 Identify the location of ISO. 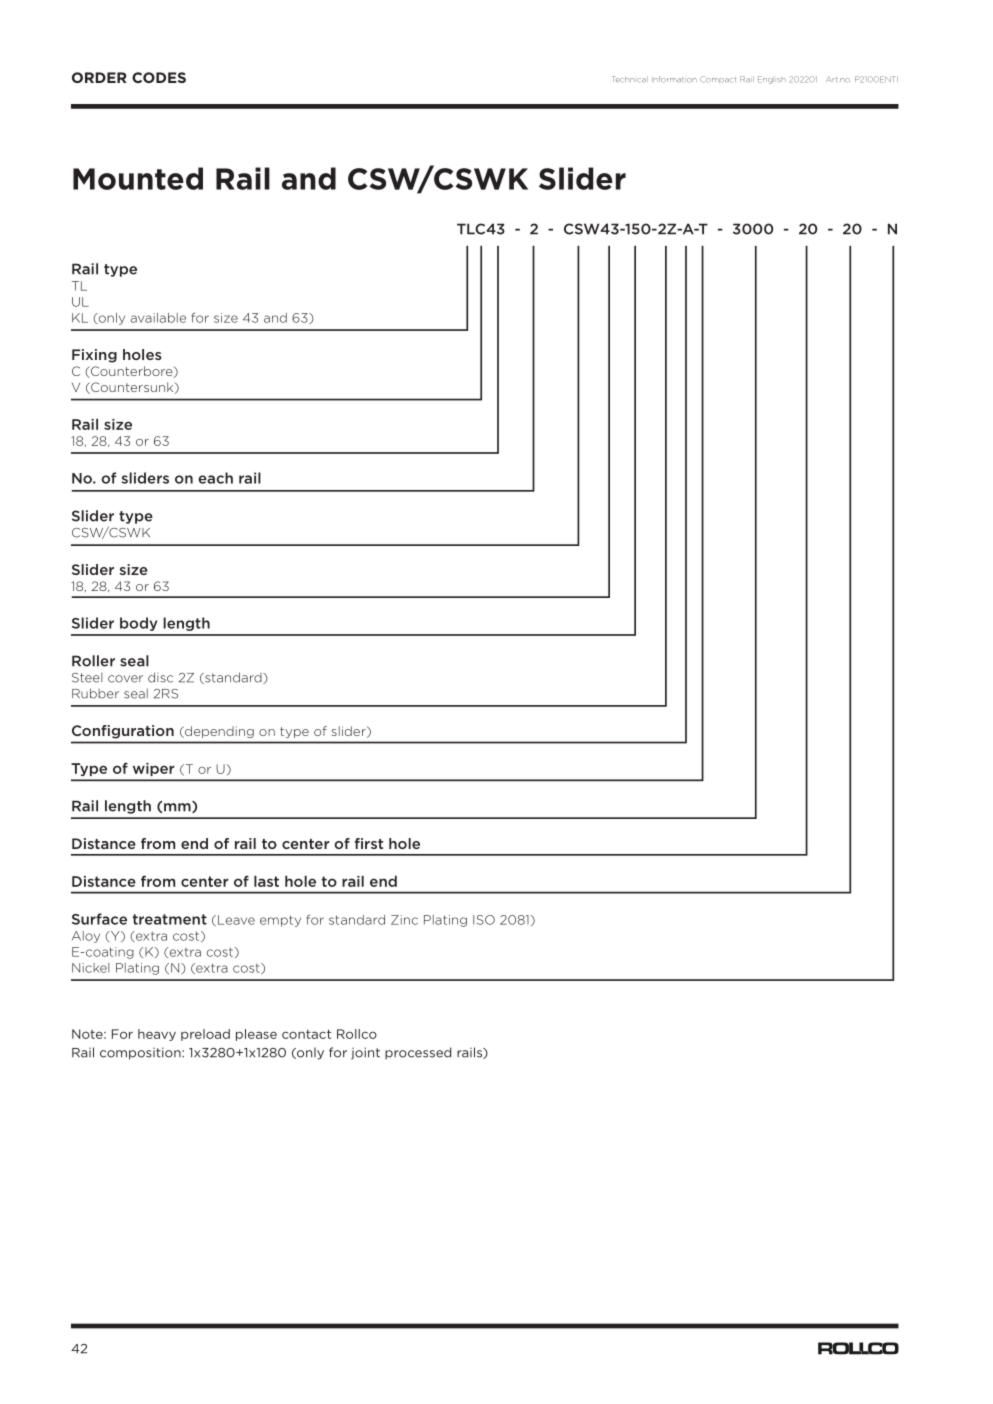
(484, 920).
